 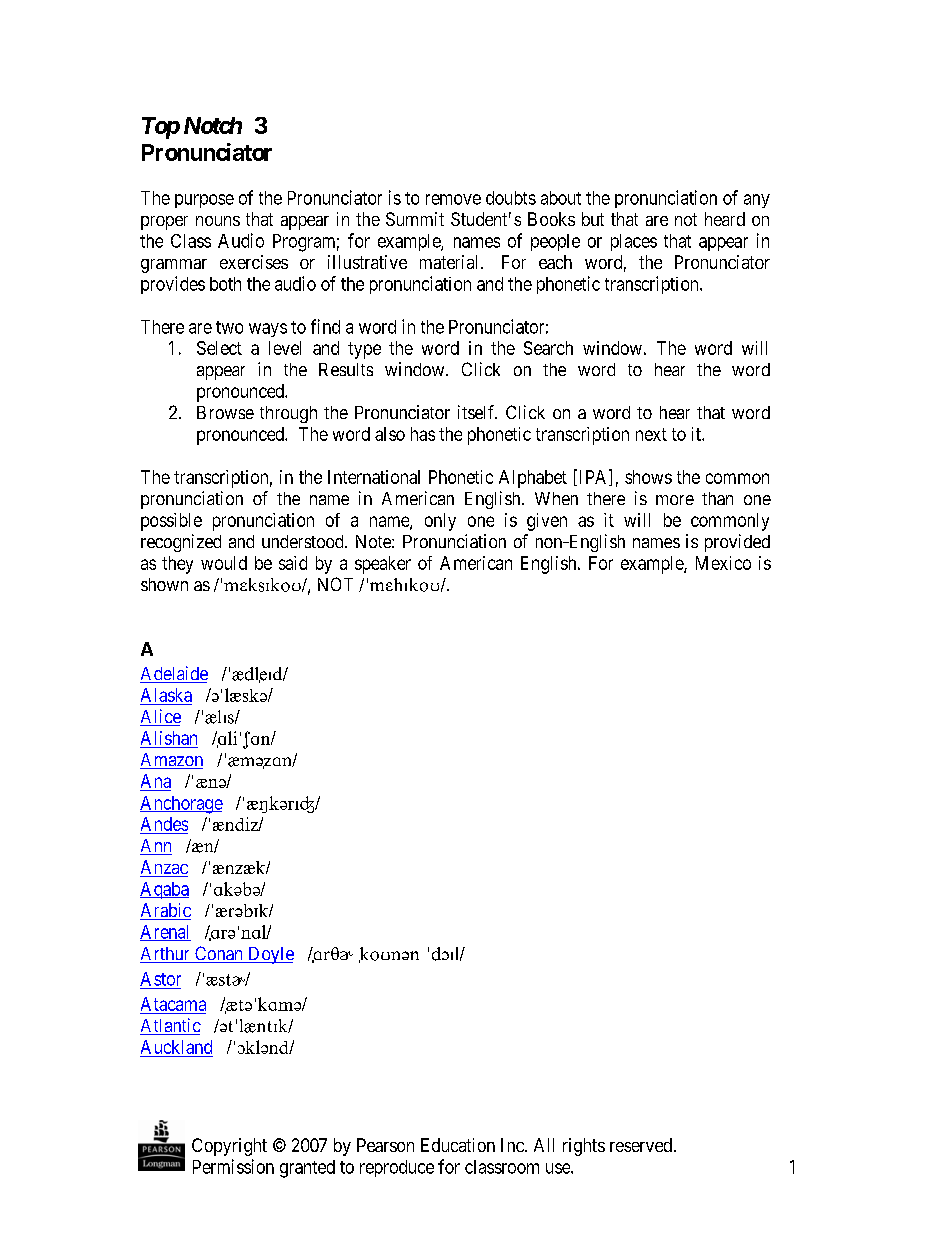 I want to click on Education, so click(x=458, y=1145).
